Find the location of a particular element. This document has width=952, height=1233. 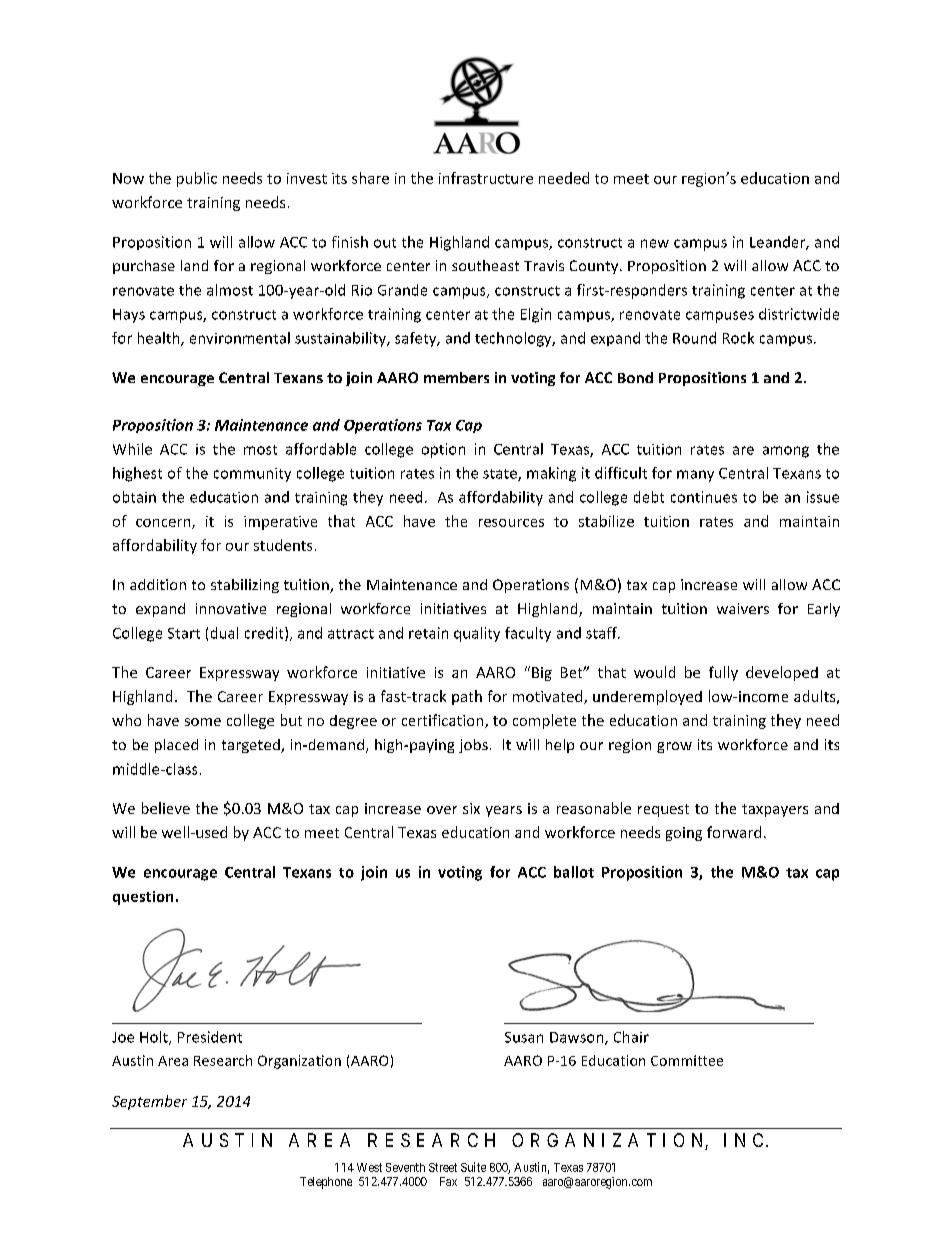

September is located at coordinates (149, 1102).
